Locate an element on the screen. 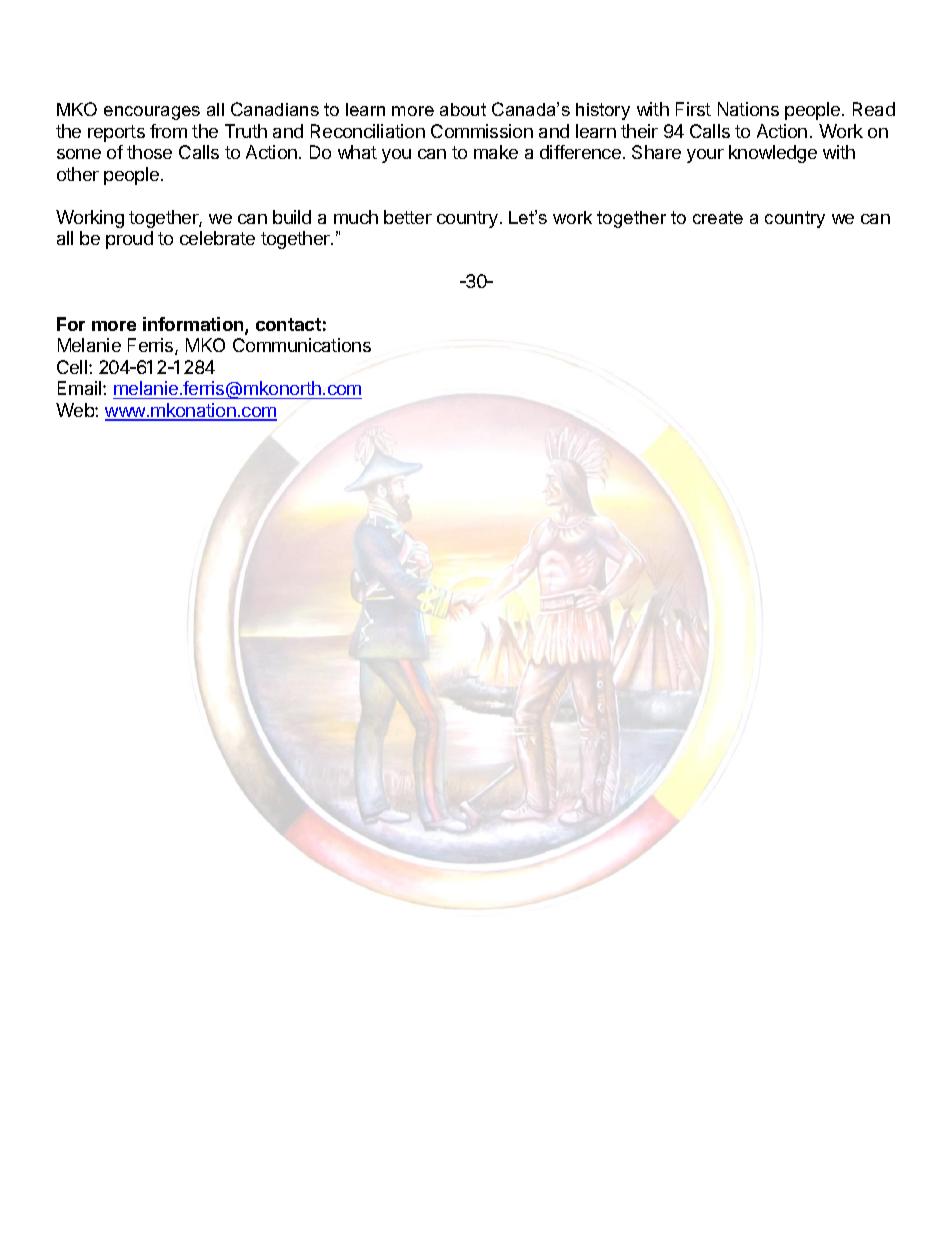 The image size is (952, 1233). about is located at coordinates (463, 109).
